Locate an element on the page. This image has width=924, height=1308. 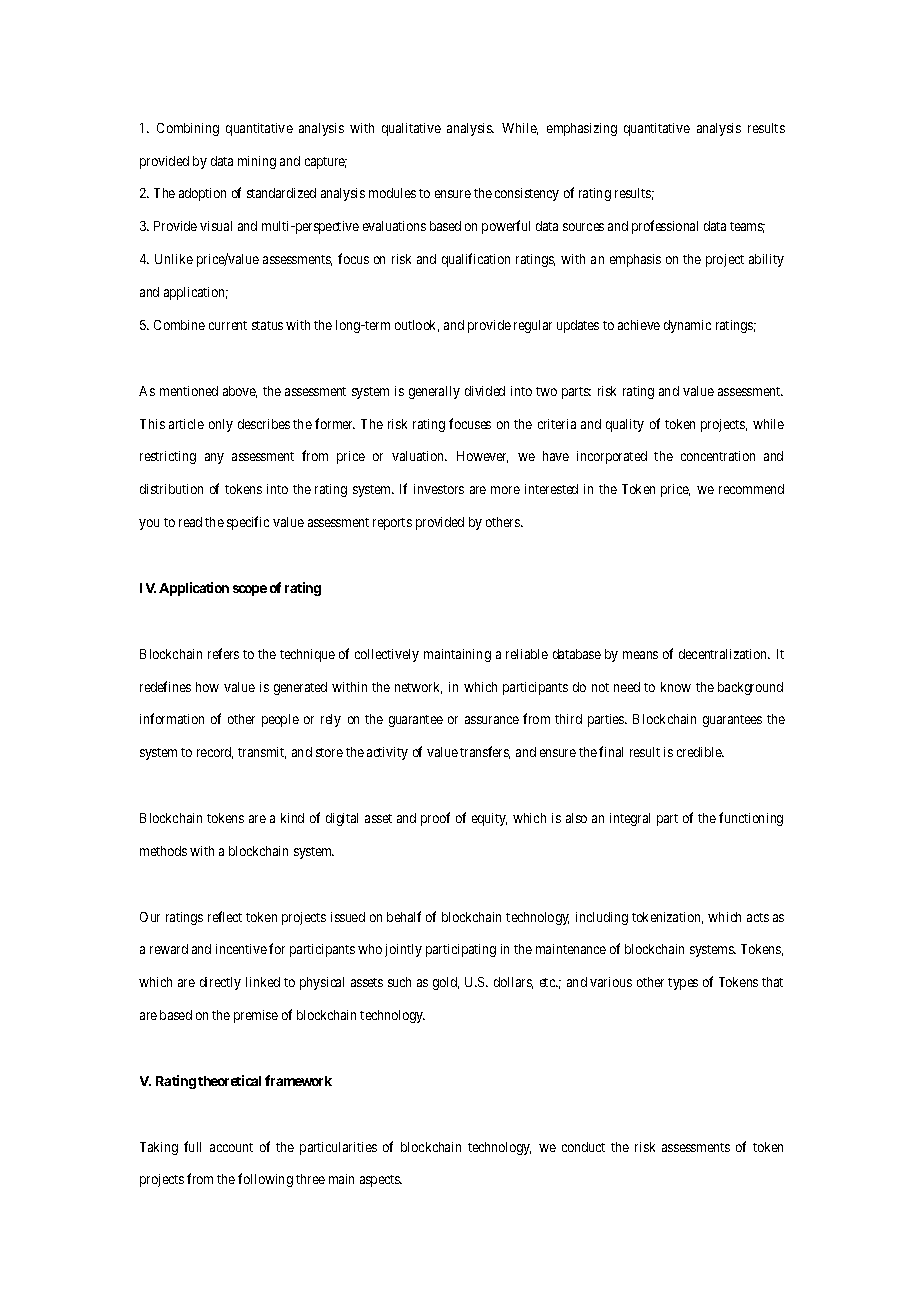
kind is located at coordinates (292, 818).
